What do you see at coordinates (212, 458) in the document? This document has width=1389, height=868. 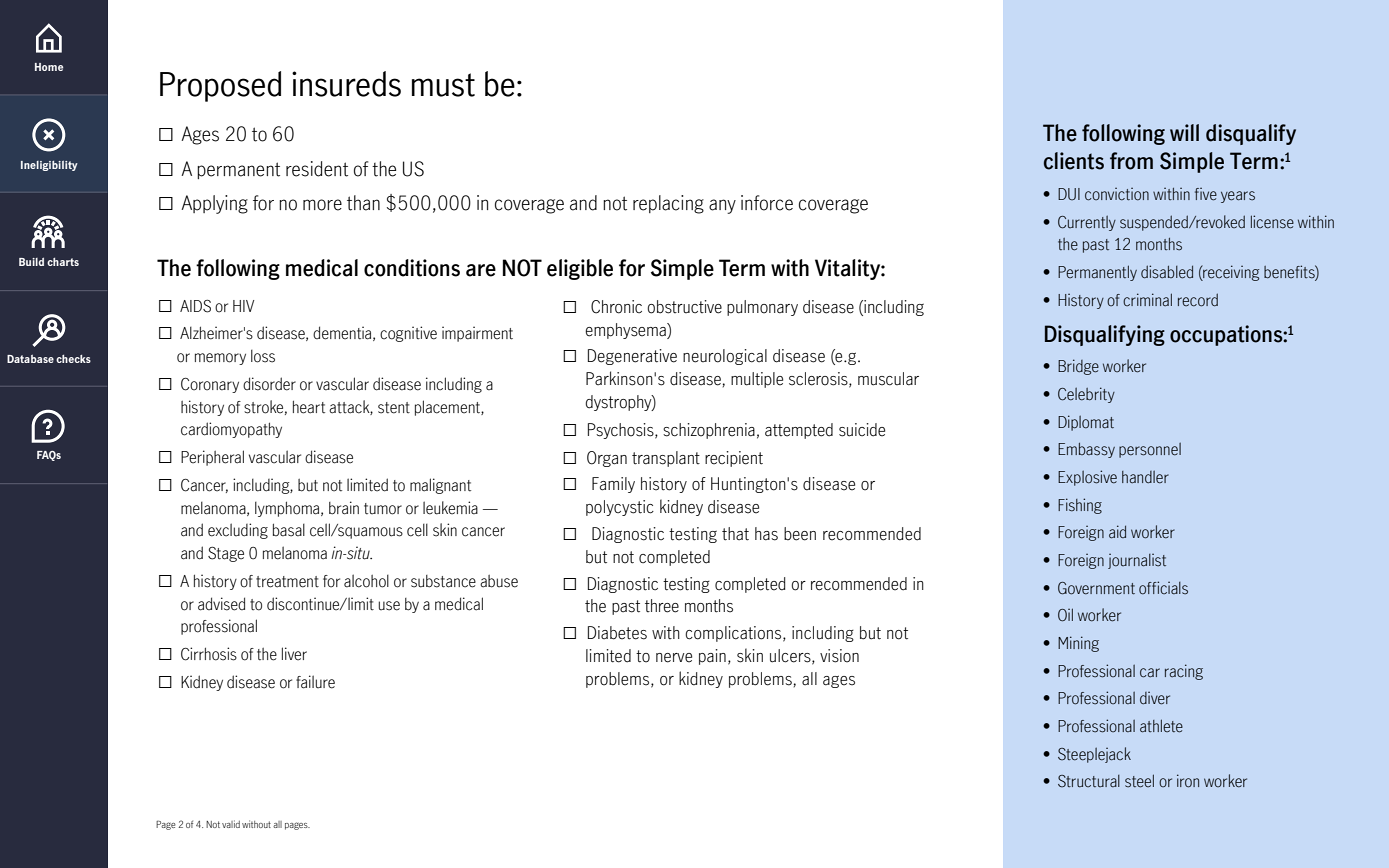 I see `Peripheral` at bounding box center [212, 458].
